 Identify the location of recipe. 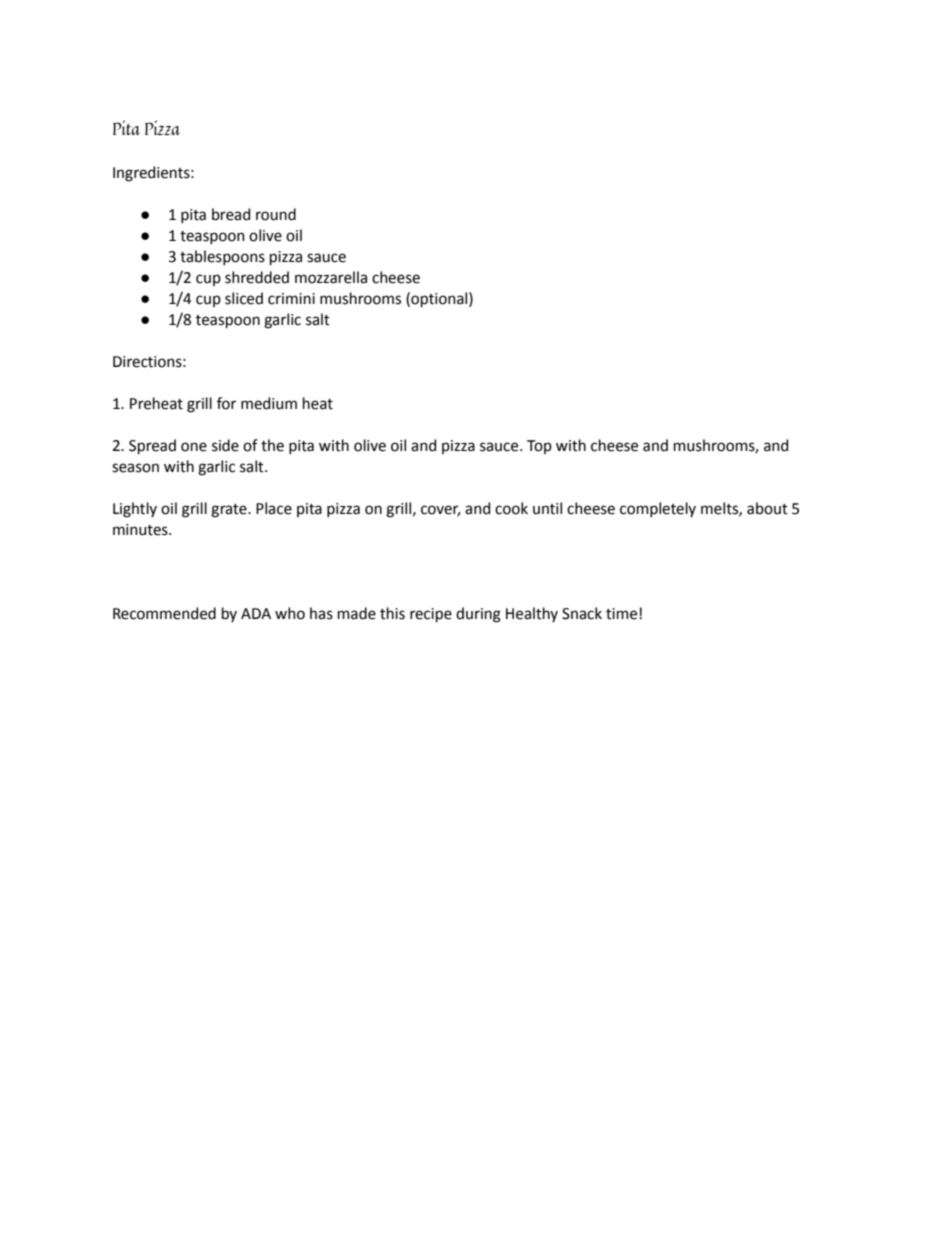
(431, 615).
